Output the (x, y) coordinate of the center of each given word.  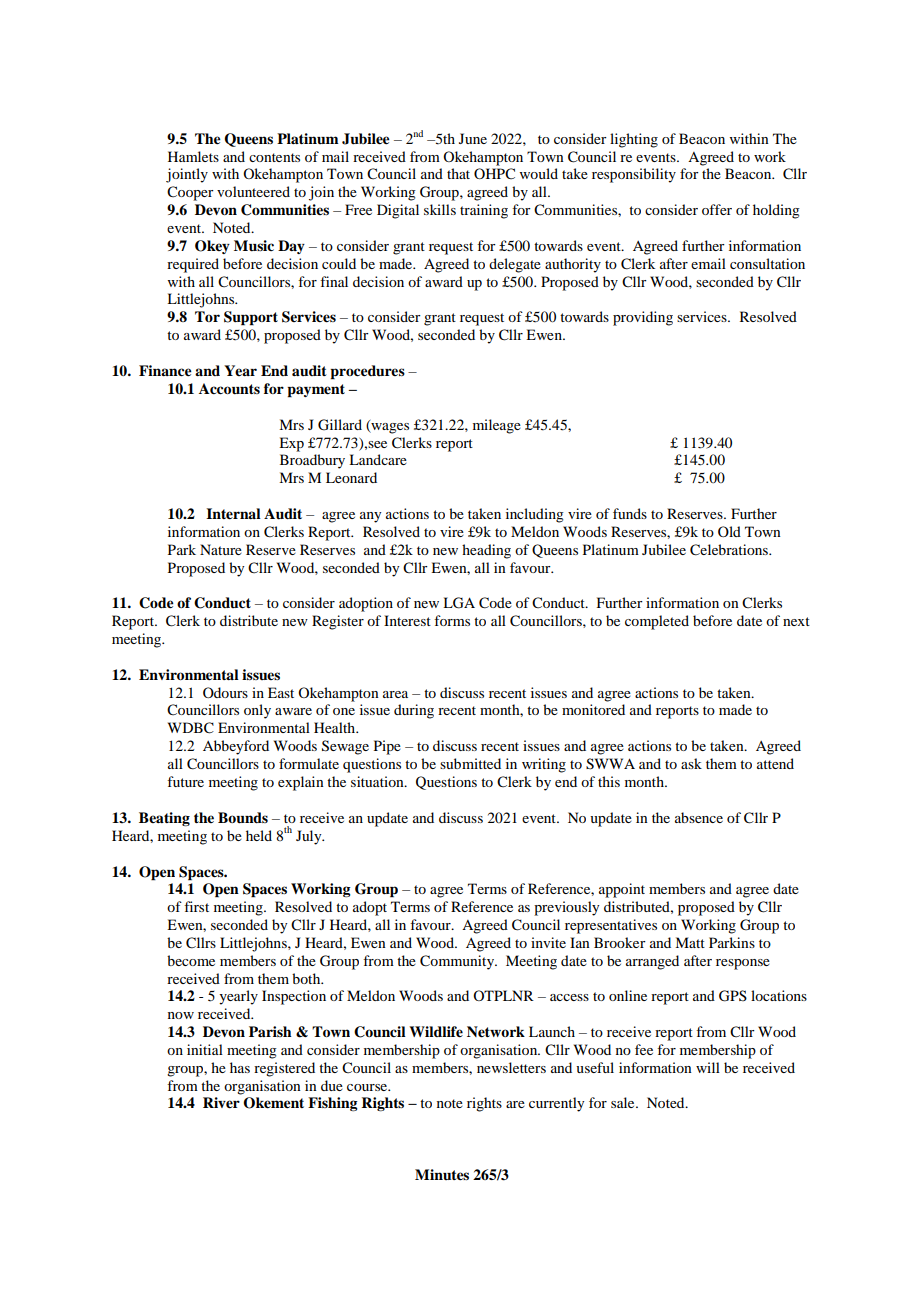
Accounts (229, 389)
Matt (690, 942)
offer (717, 209)
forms (452, 620)
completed (657, 622)
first (196, 906)
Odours (225, 692)
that (458, 173)
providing (643, 318)
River (221, 1103)
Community (458, 962)
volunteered (253, 191)
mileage (497, 426)
